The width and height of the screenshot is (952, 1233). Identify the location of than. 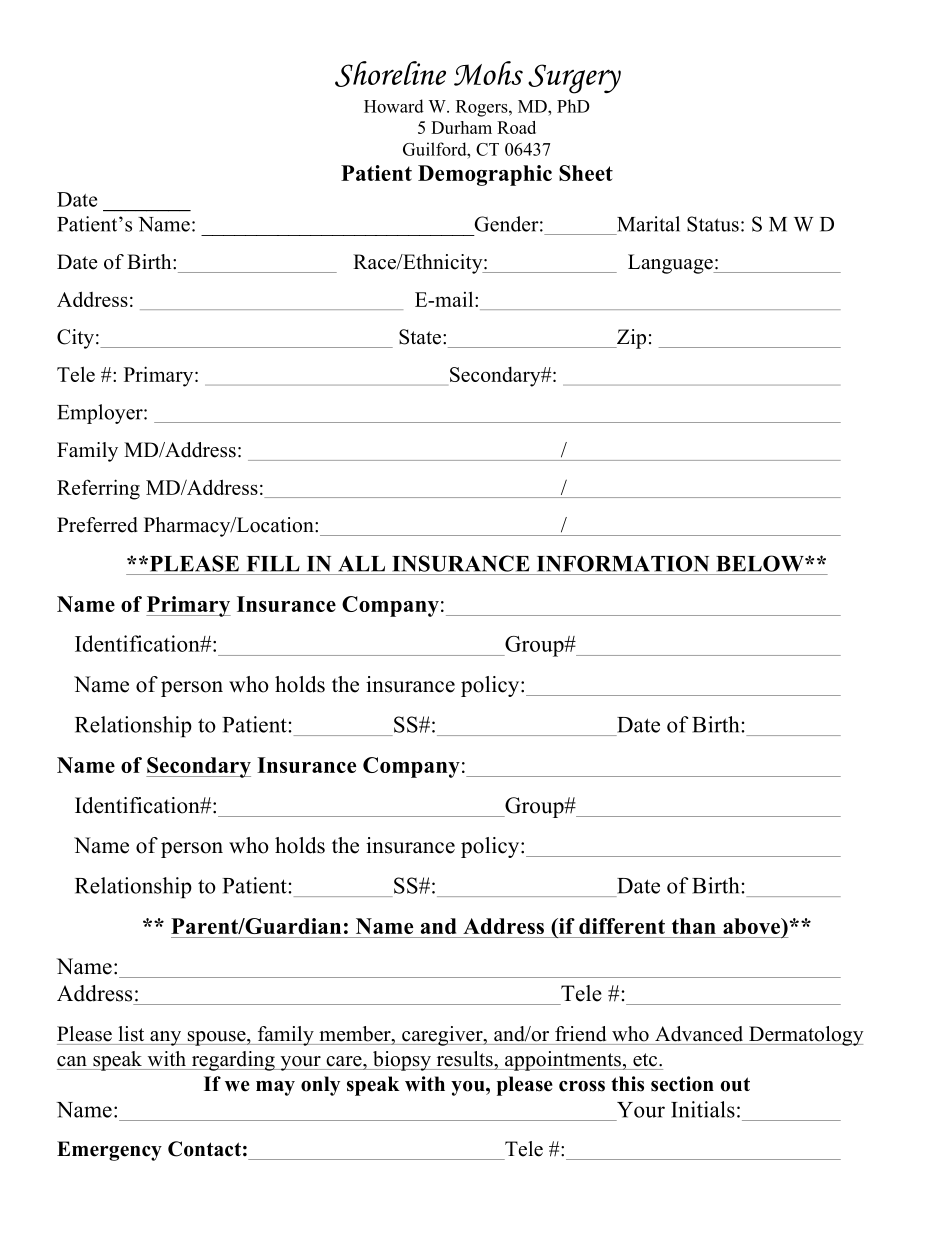
(694, 926).
